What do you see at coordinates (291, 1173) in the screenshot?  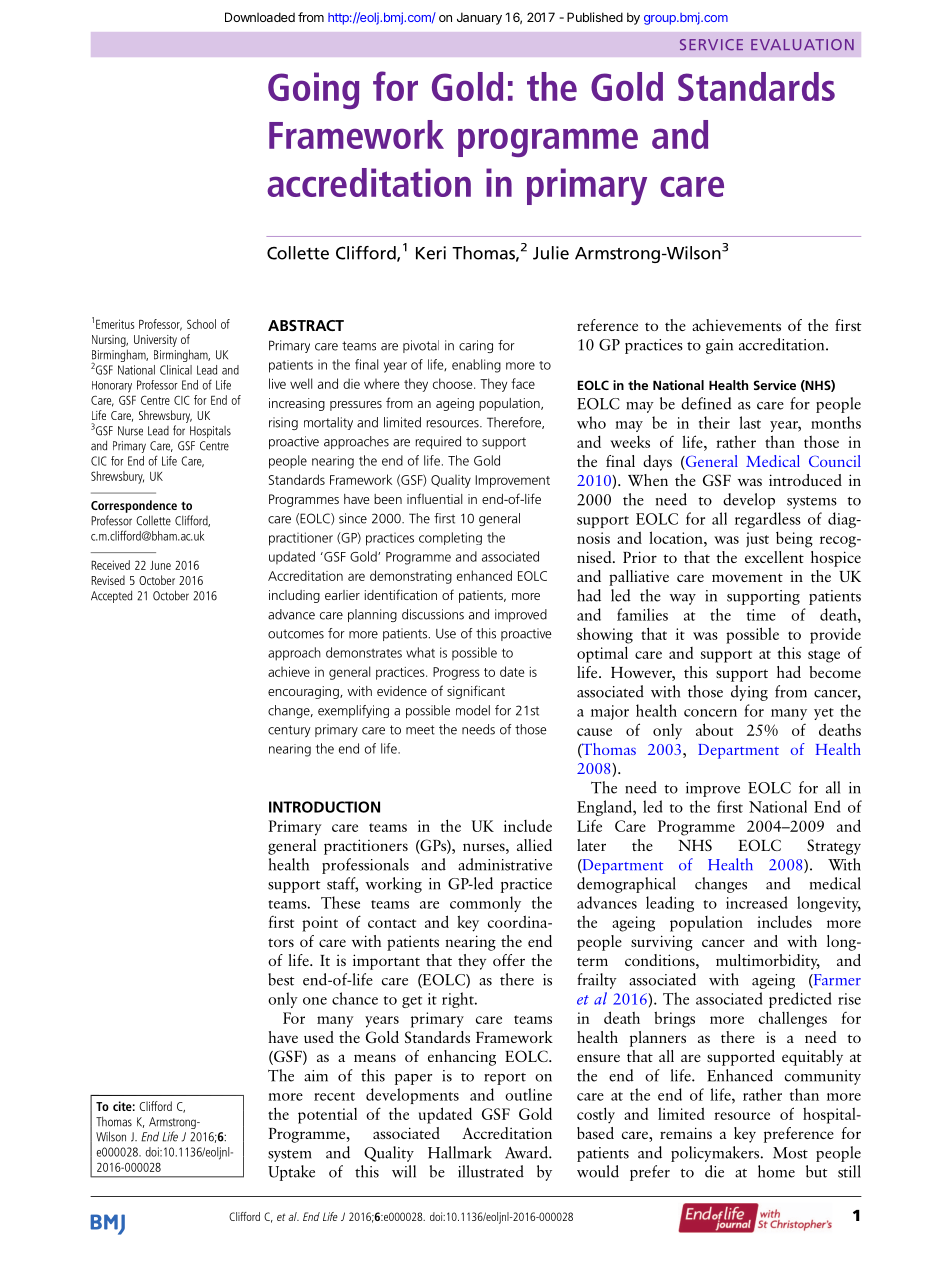 I see `Uptake` at bounding box center [291, 1173].
